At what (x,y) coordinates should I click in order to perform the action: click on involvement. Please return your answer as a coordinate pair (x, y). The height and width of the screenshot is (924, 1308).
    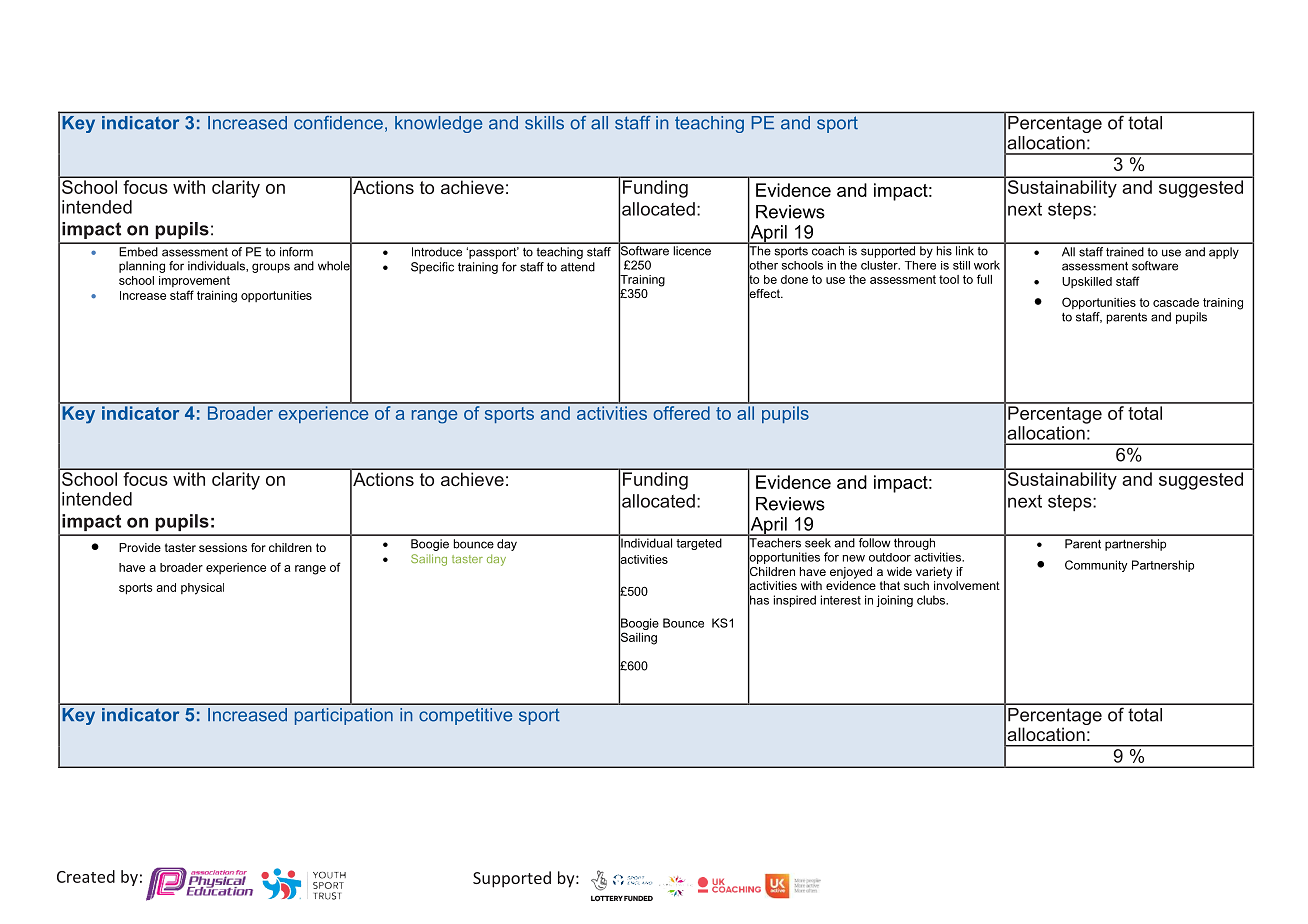
    Looking at the image, I should click on (967, 585).
